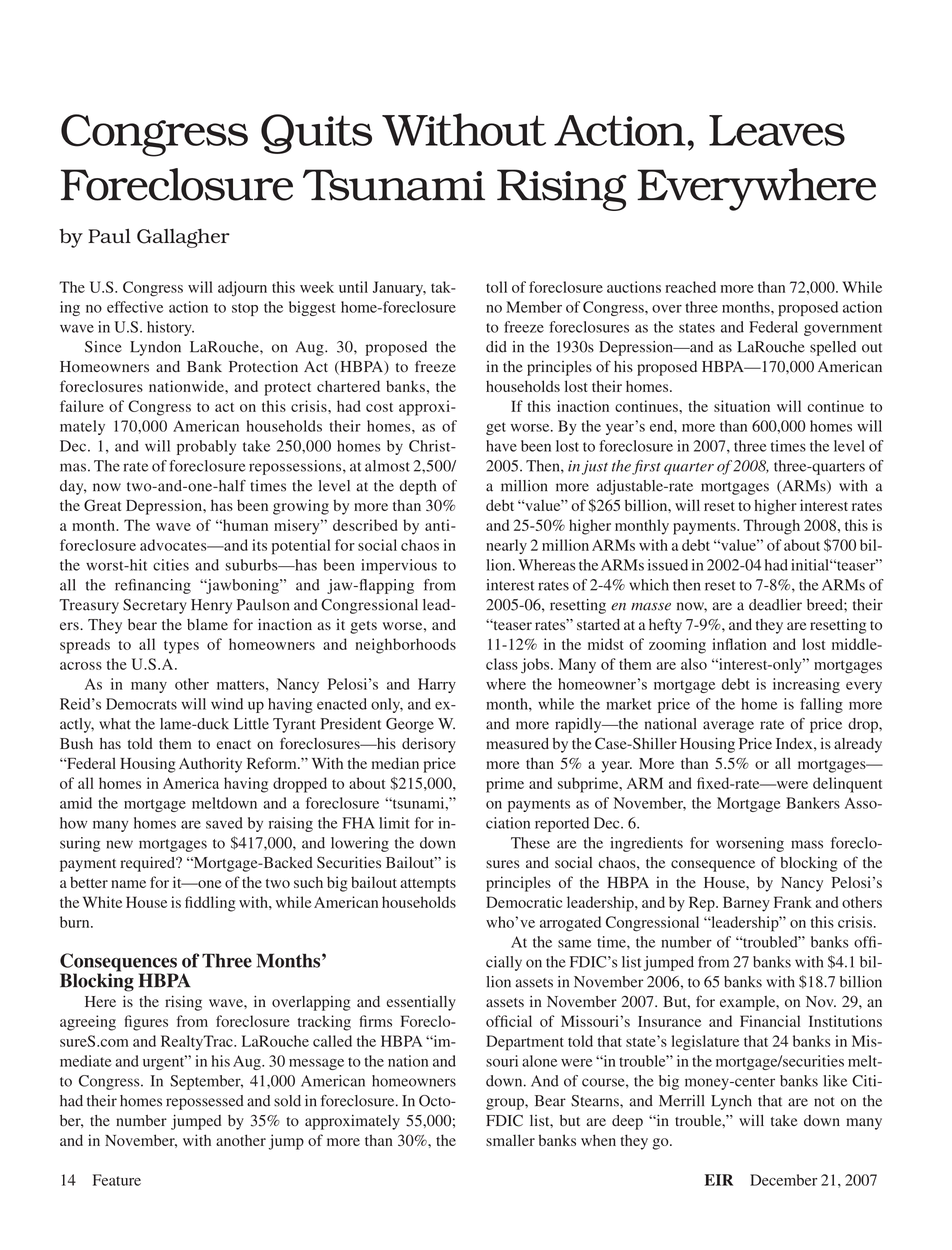  Describe the element at coordinates (777, 130) in the screenshot. I see `Leaves` at that location.
